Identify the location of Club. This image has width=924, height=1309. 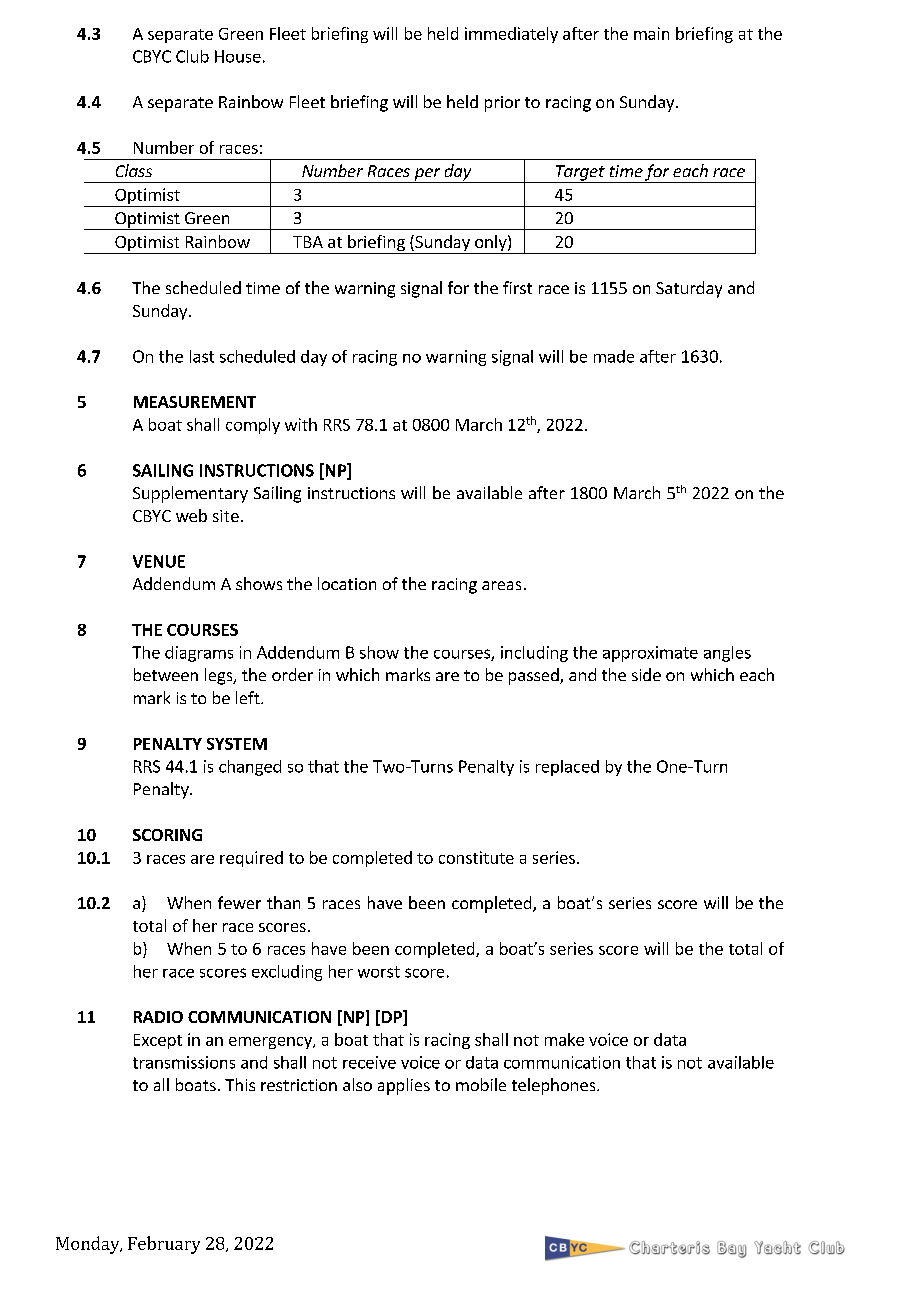
(192, 56).
